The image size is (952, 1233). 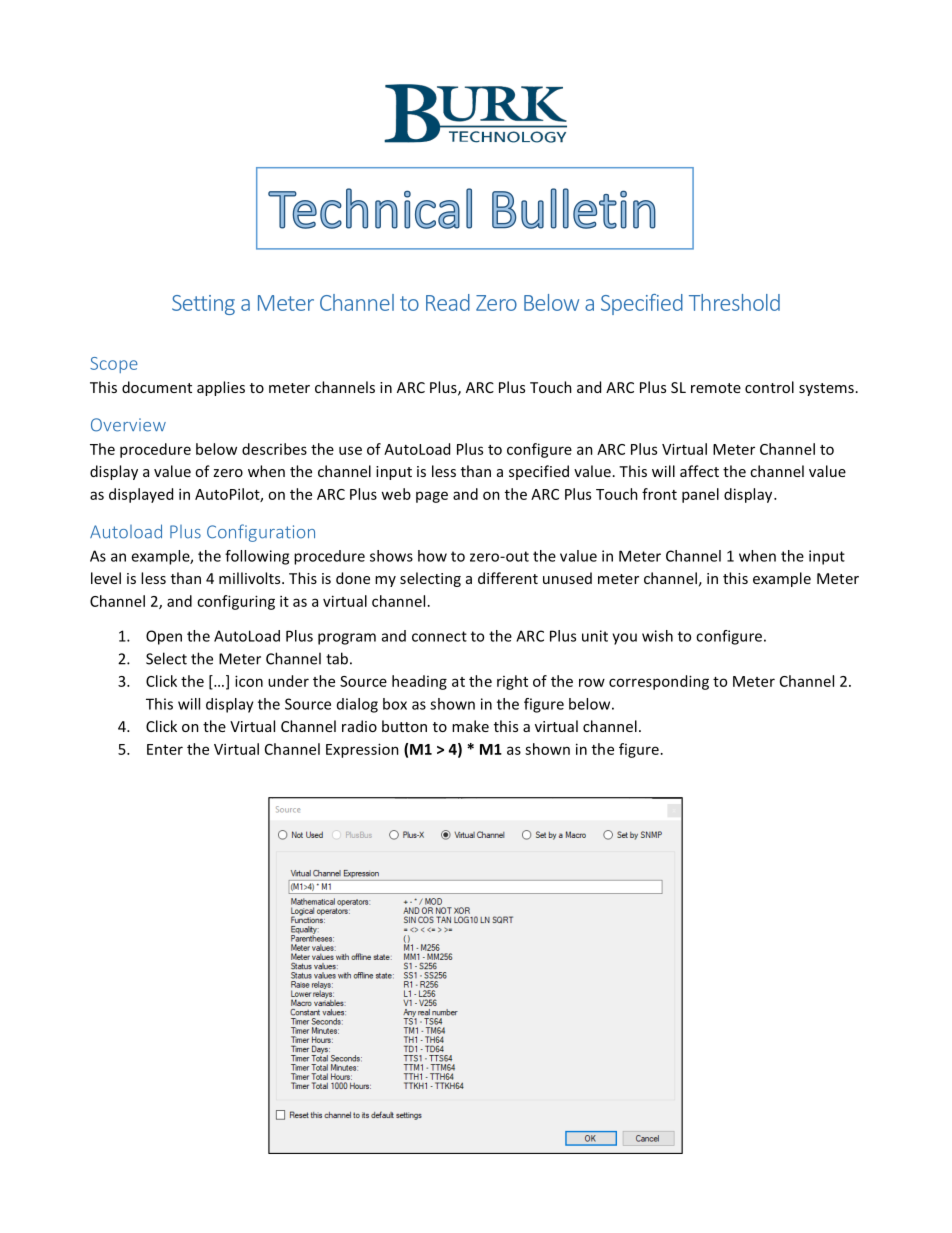 What do you see at coordinates (657, 636) in the screenshot?
I see `wish` at bounding box center [657, 636].
